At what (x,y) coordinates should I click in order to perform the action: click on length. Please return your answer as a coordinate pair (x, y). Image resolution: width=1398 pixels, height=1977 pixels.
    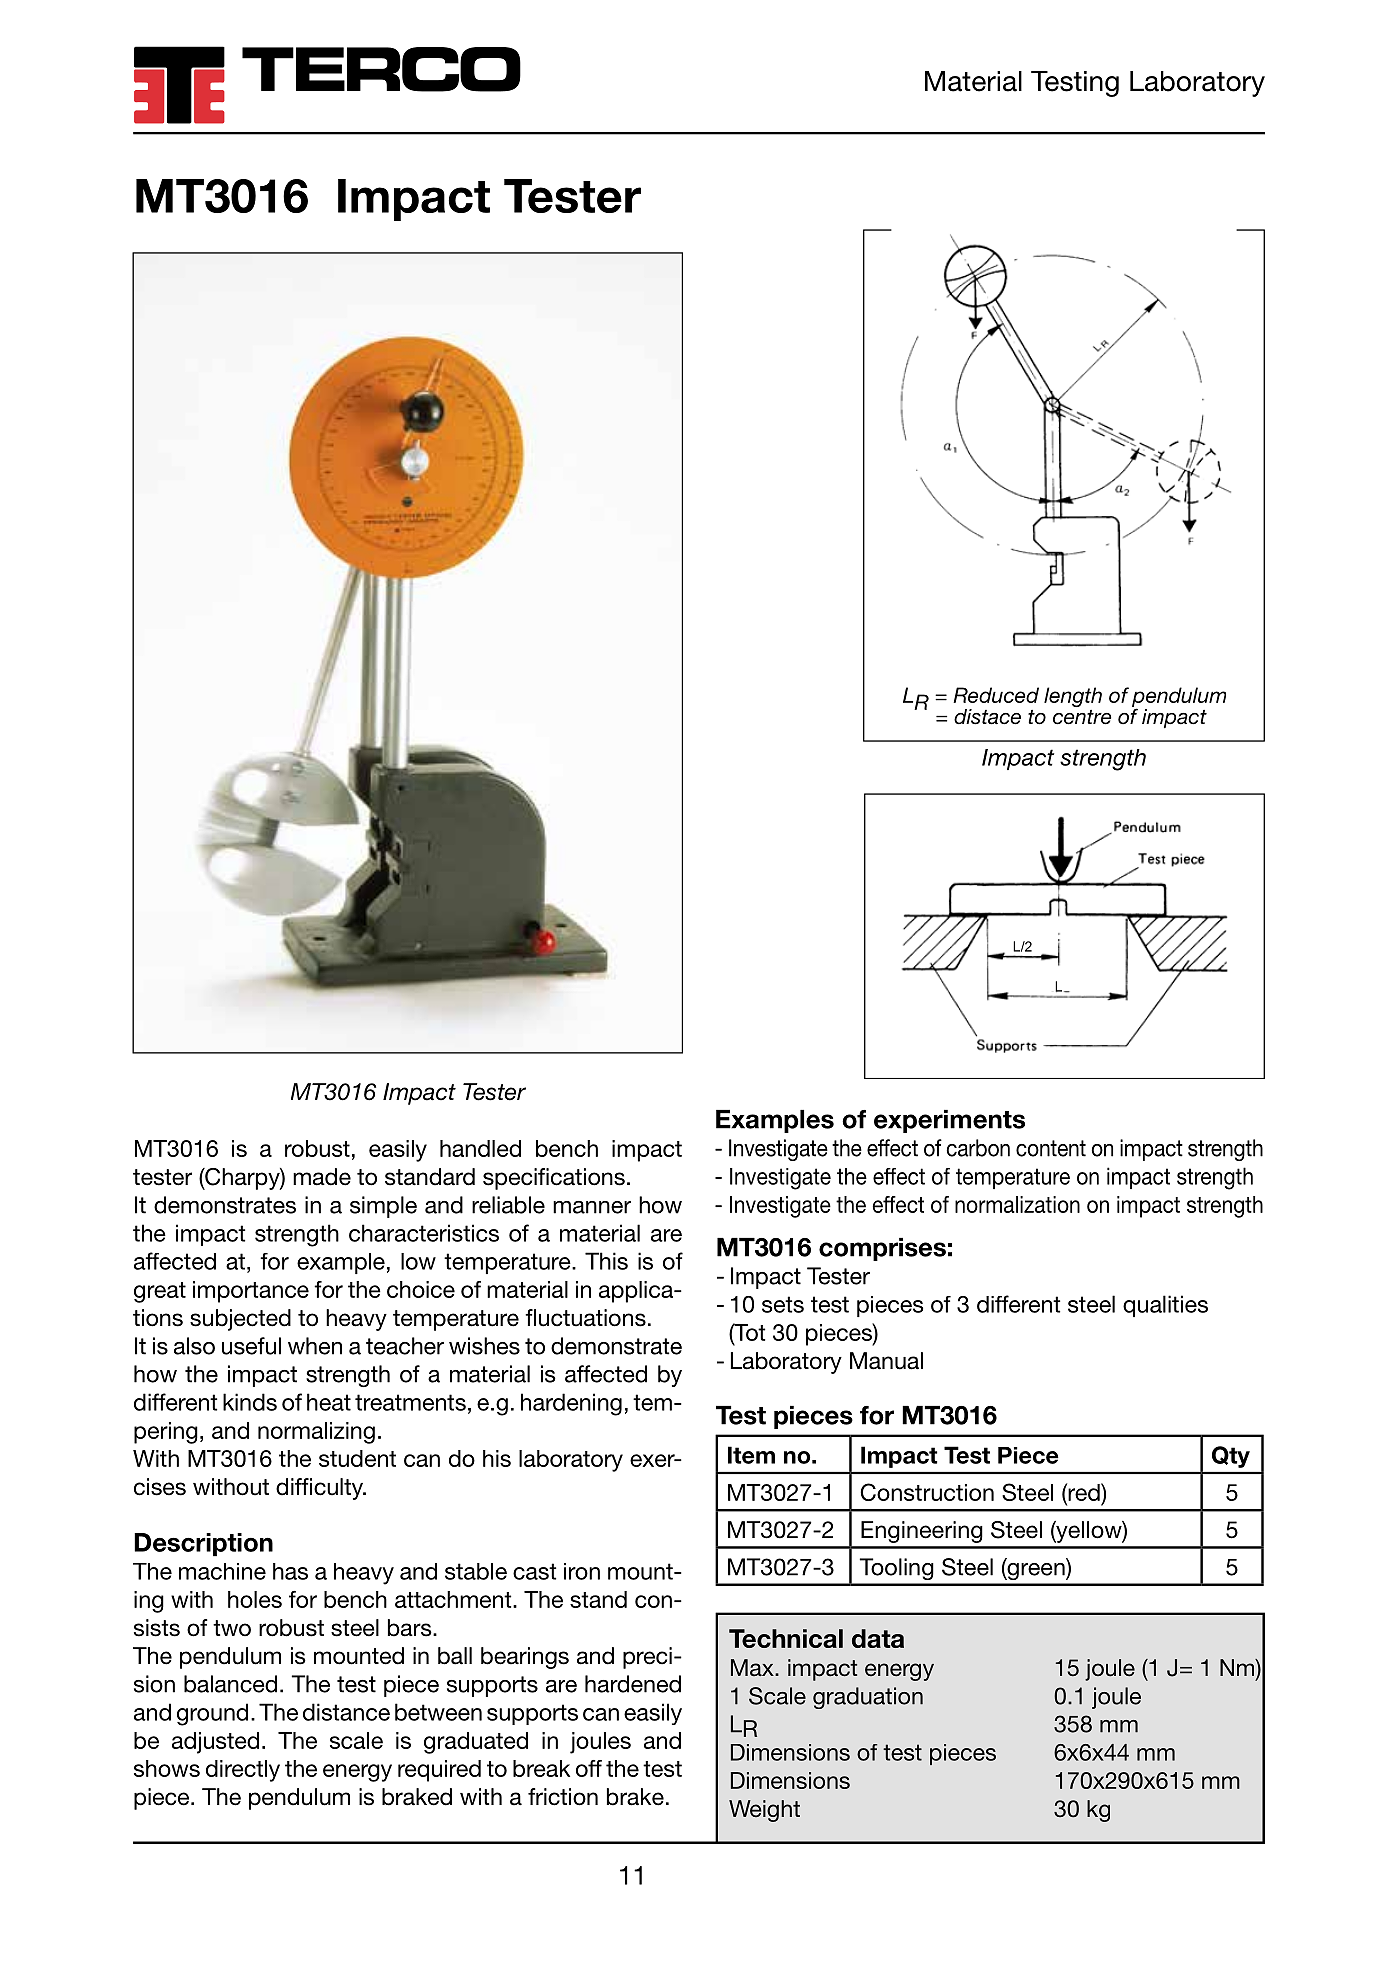
    Looking at the image, I should click on (1073, 697).
